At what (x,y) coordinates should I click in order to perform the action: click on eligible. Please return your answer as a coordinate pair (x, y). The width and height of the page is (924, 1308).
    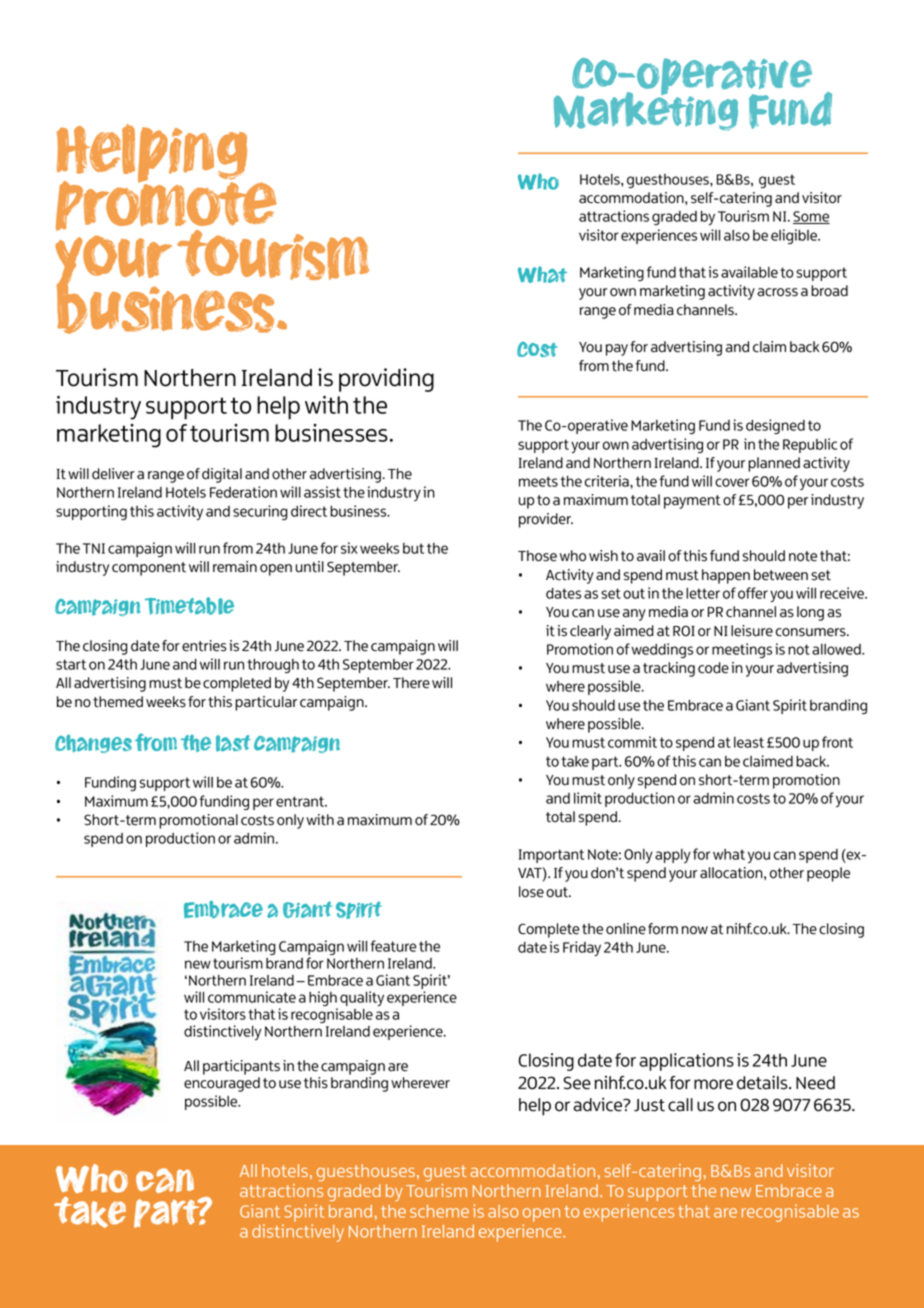
    Looking at the image, I should click on (795, 236).
